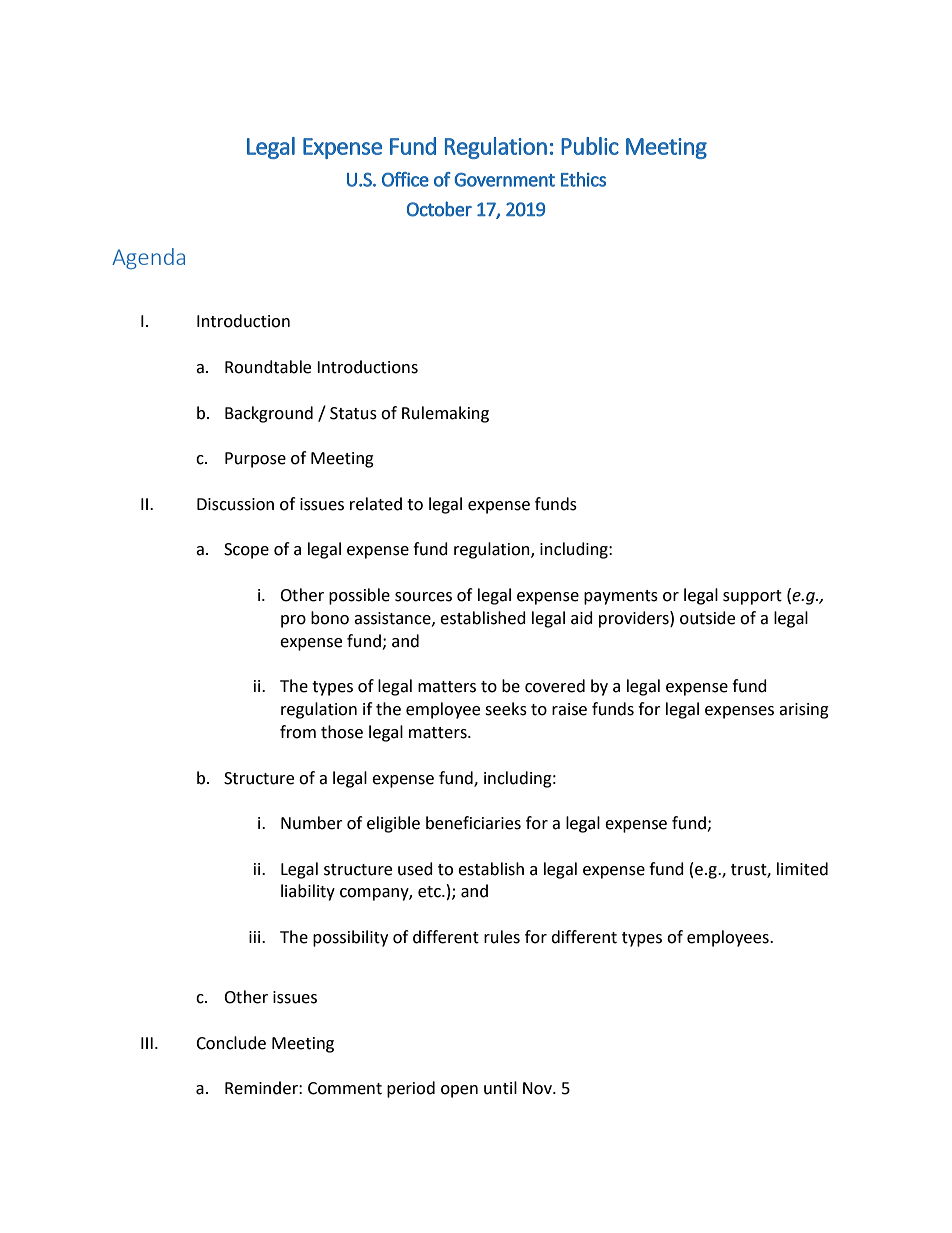 This screenshot has height=1233, width=952. What do you see at coordinates (246, 551) in the screenshot?
I see `Scope` at bounding box center [246, 551].
